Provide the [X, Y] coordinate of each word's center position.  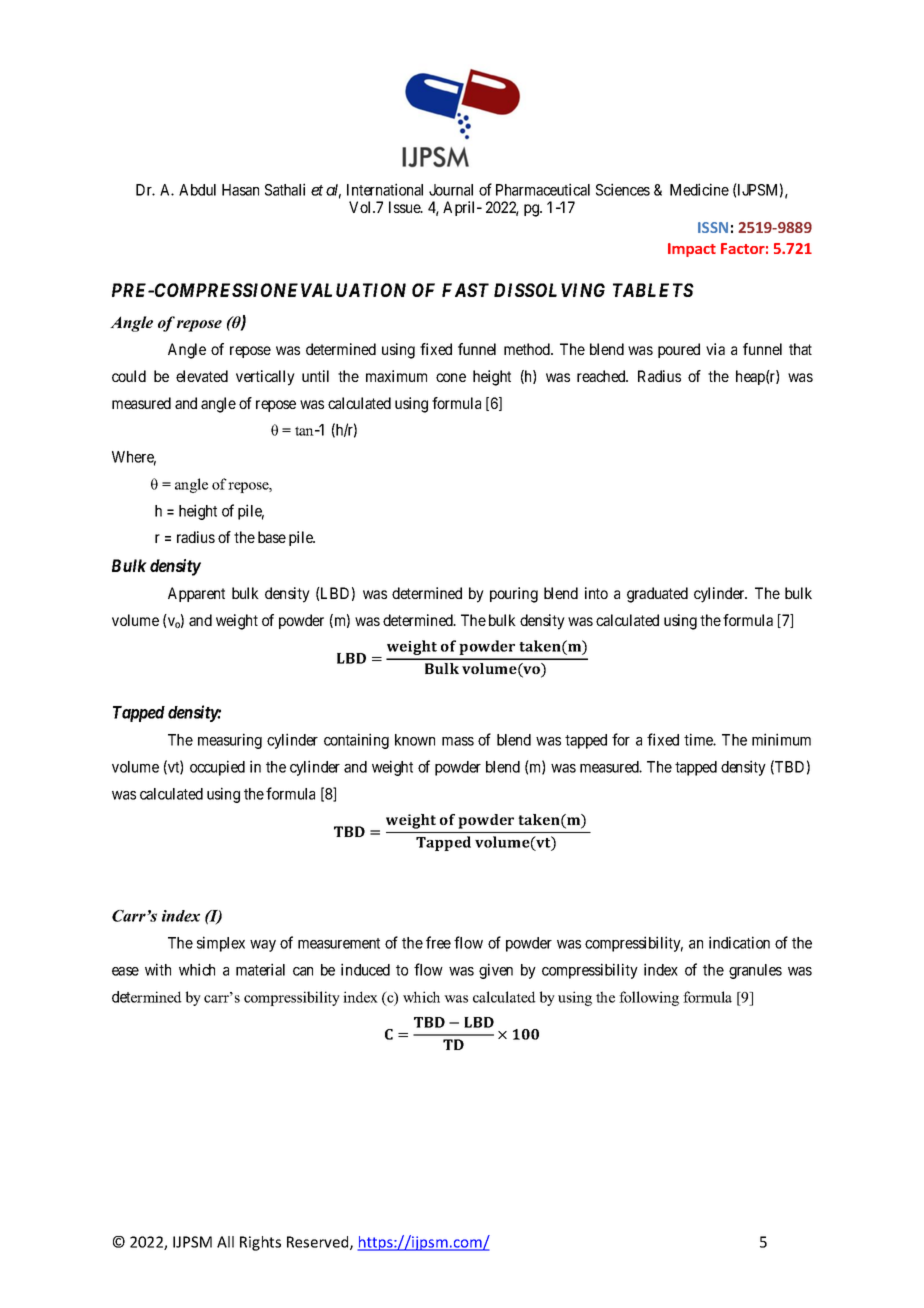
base [272, 537]
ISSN [713, 227]
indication [739, 942]
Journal [451, 190]
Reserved [319, 1243]
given [496, 971]
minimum [781, 739]
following [649, 998]
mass [458, 741]
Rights [260, 1243]
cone [451, 377]
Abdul [197, 190]
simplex [221, 944]
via [715, 349]
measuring [230, 741]
